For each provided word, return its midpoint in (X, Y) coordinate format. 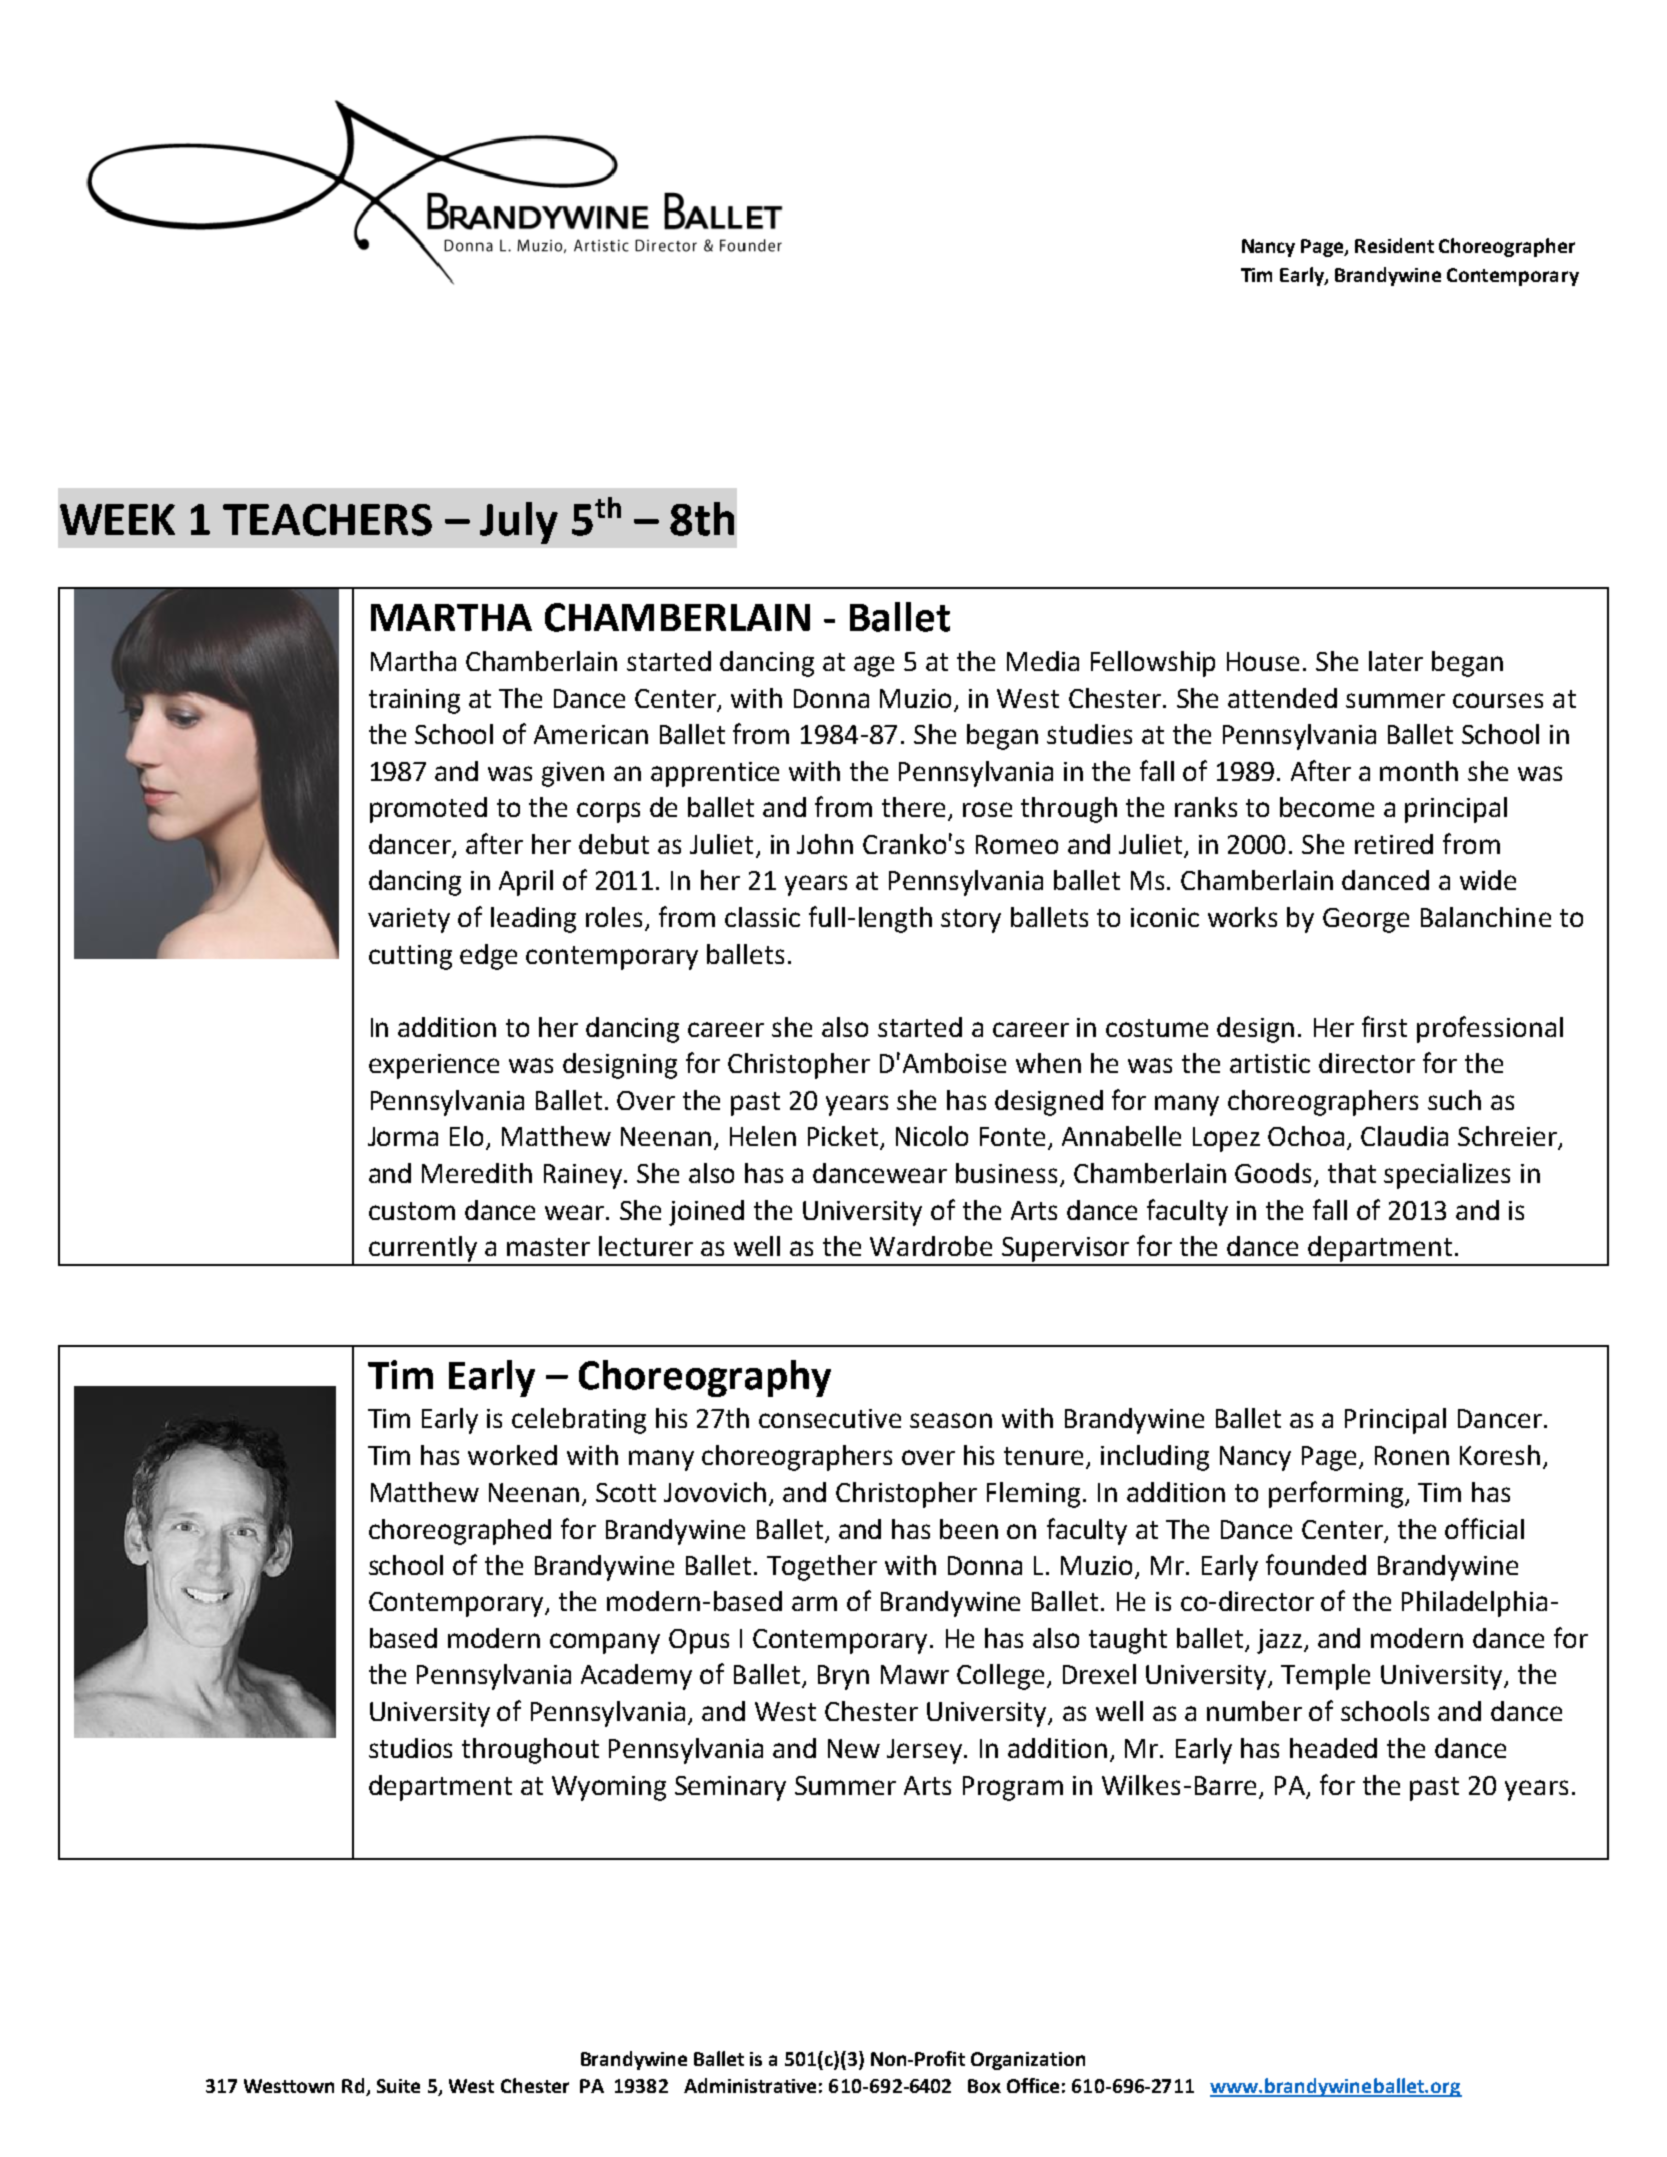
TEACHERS (327, 520)
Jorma (403, 1136)
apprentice (715, 774)
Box (984, 2086)
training (414, 701)
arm (814, 1603)
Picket (844, 1137)
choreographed (460, 1532)
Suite (398, 2086)
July (519, 523)
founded (1316, 1564)
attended (1282, 698)
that (1352, 1173)
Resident (1394, 245)
